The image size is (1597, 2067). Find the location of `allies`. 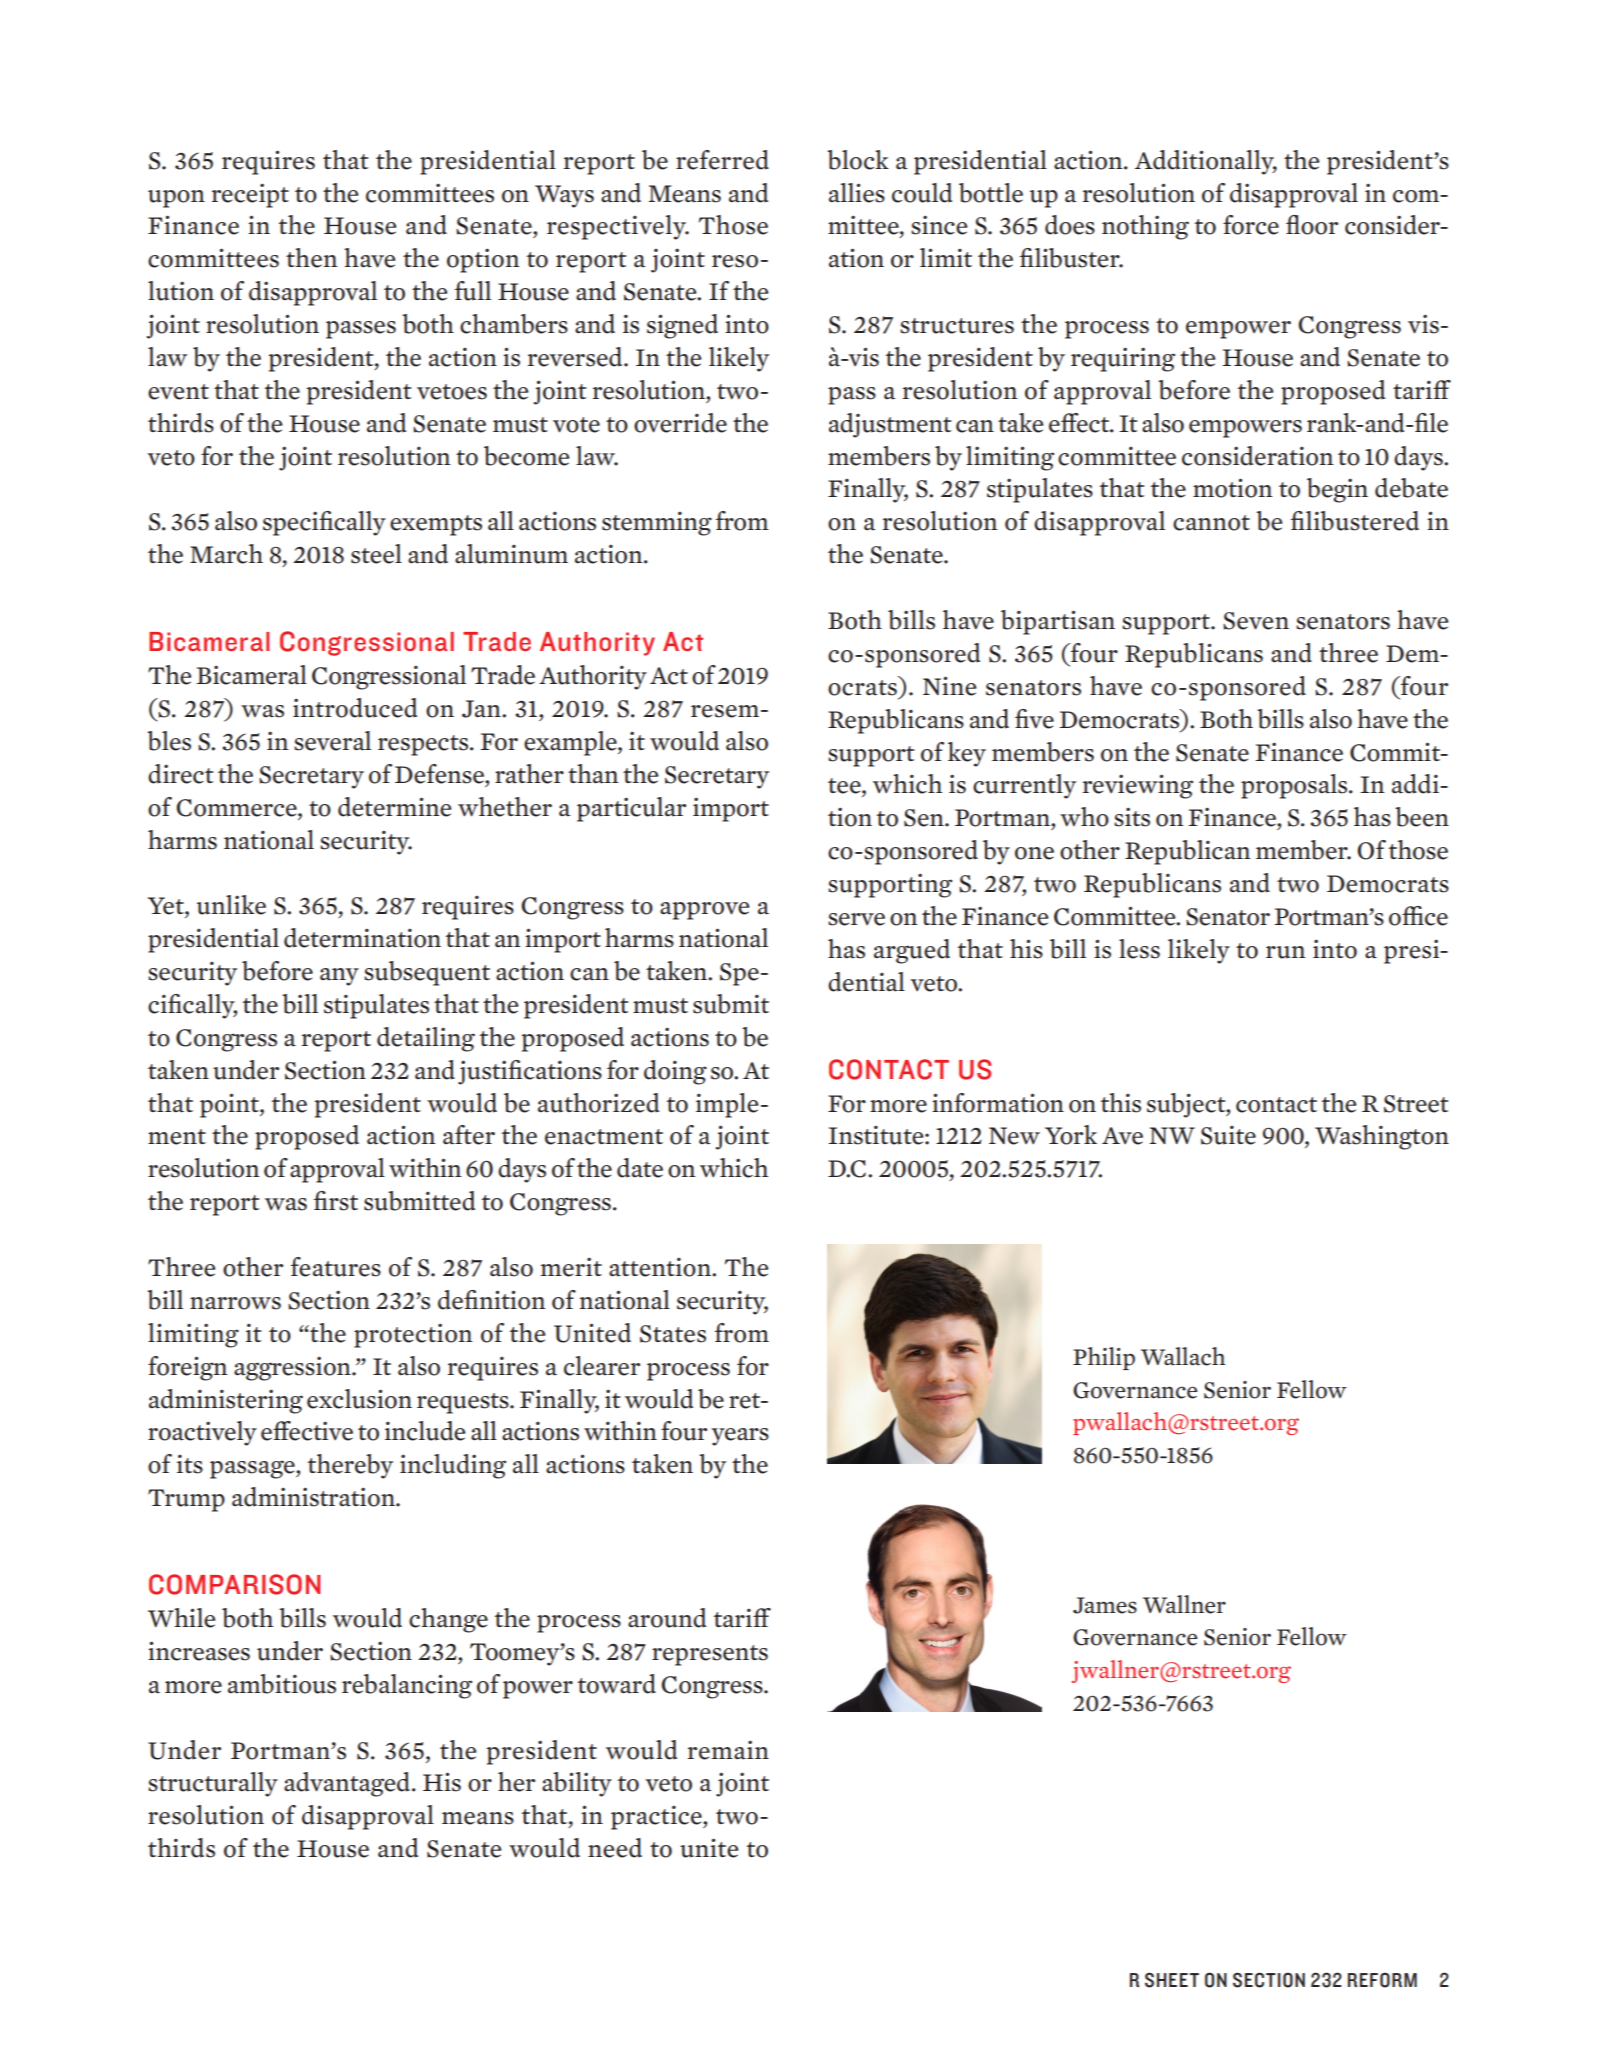

allies is located at coordinates (857, 193).
